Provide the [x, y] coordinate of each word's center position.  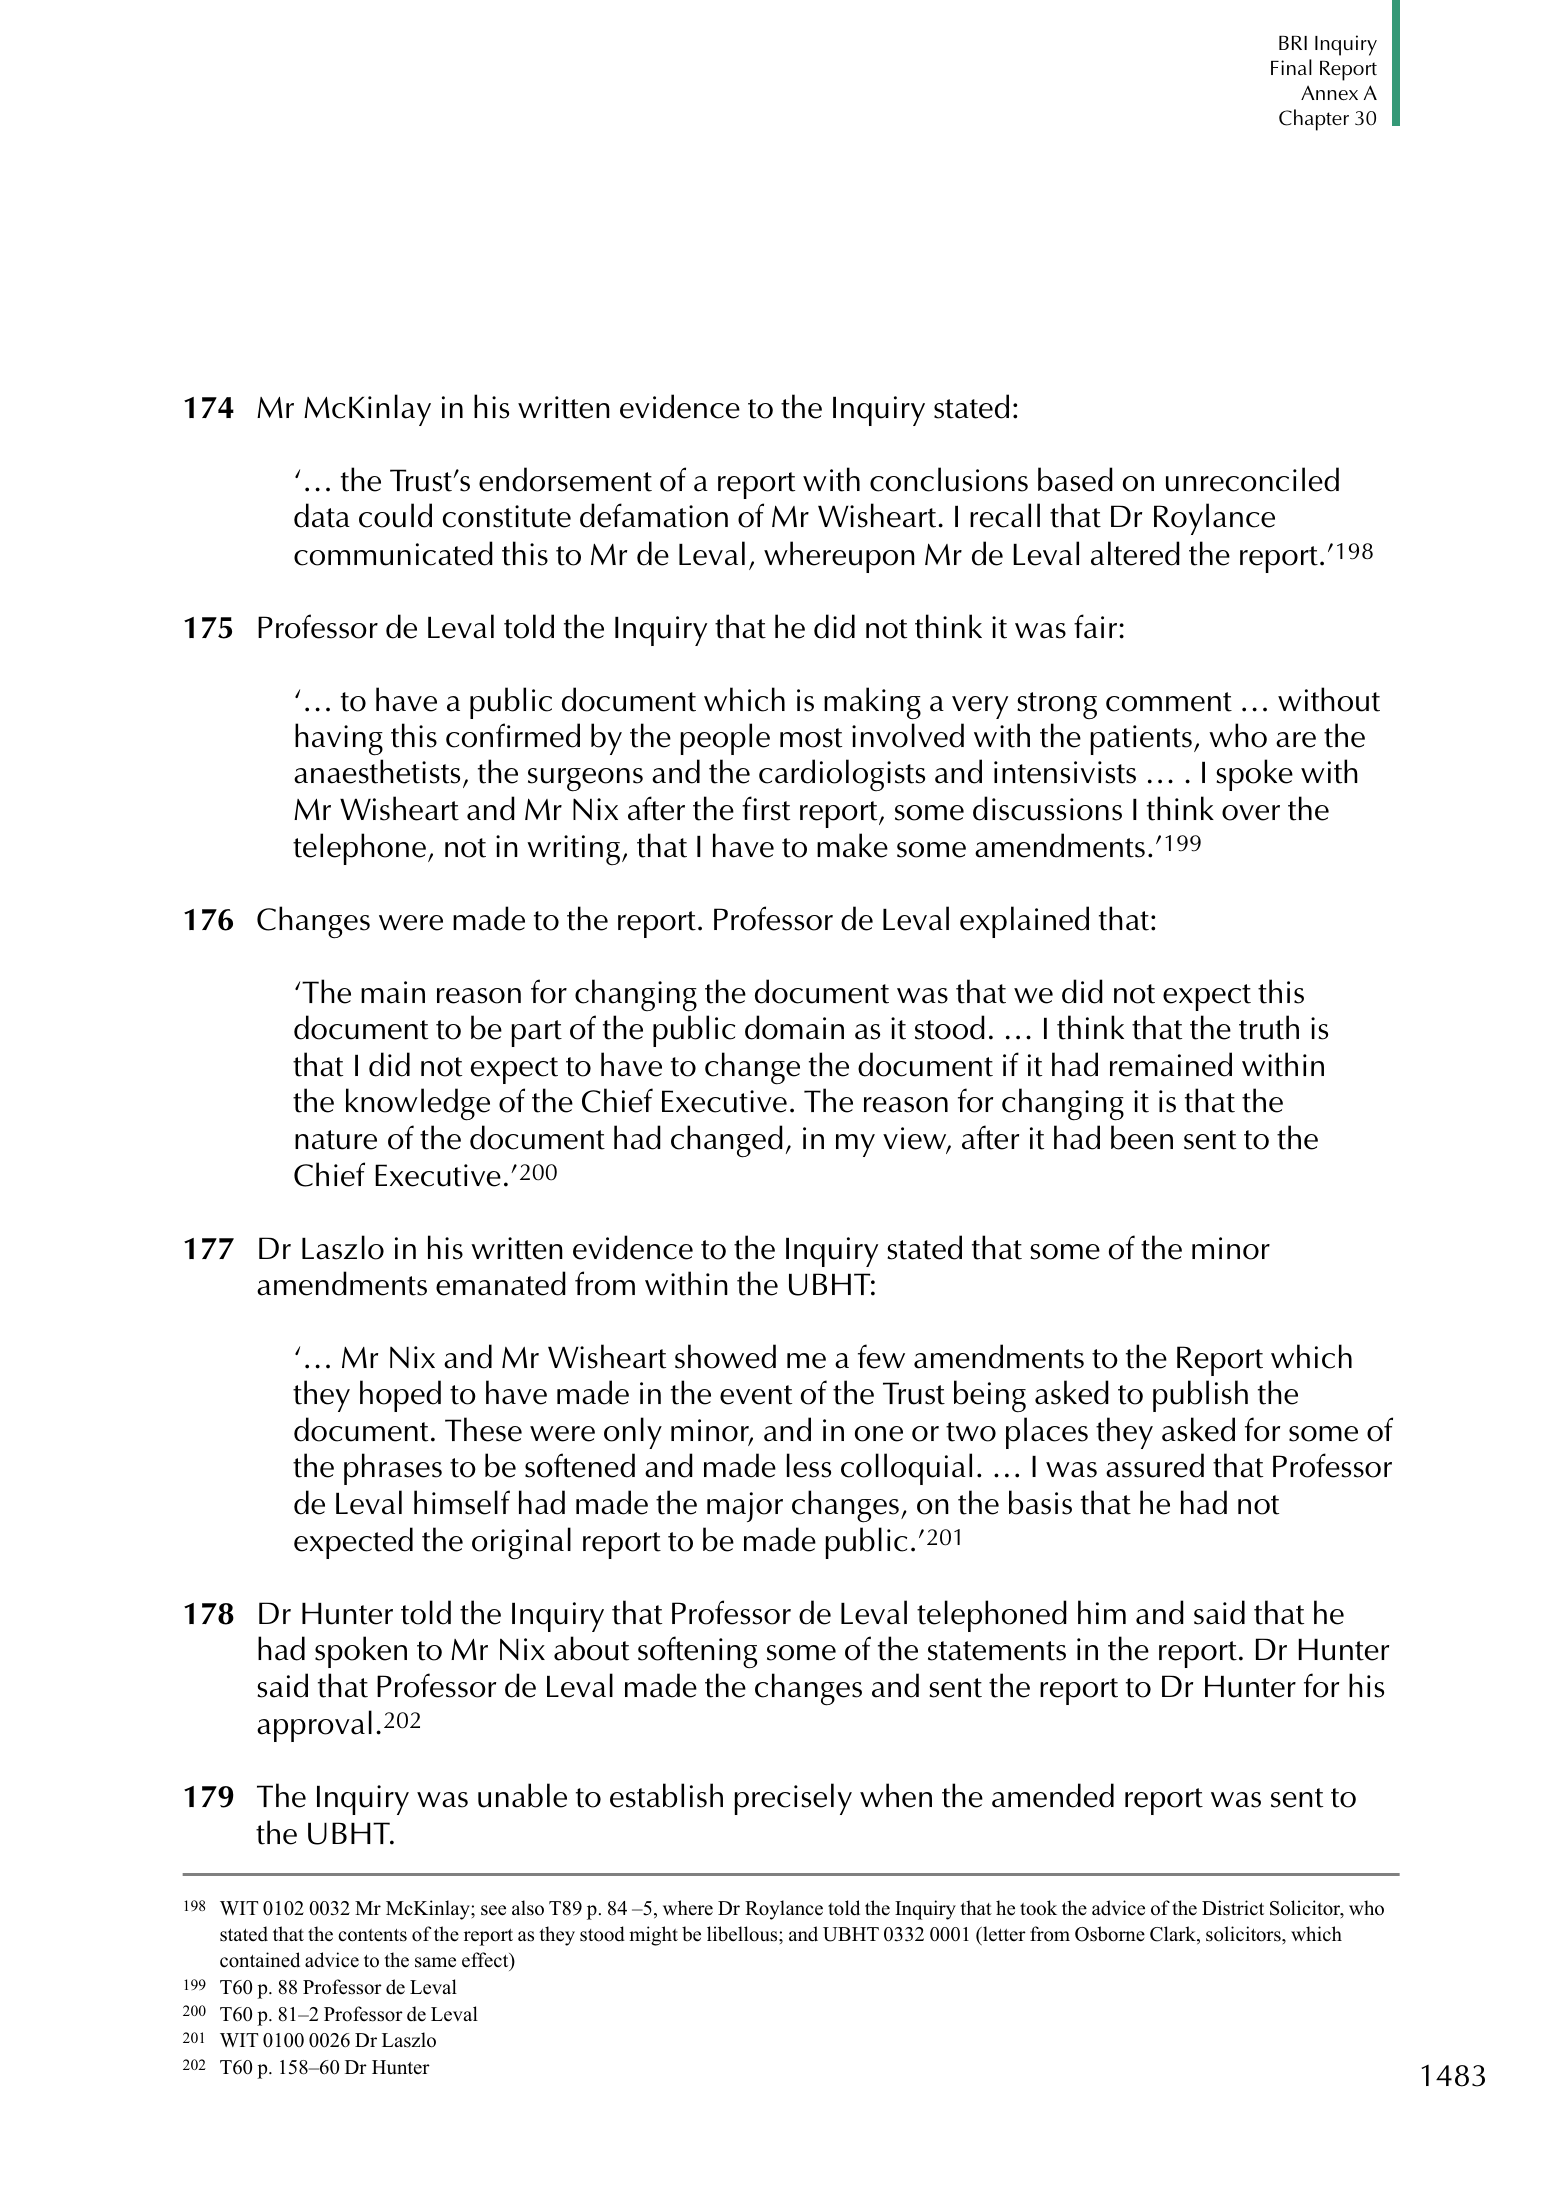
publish [1200, 1396]
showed [725, 1356]
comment [1169, 702]
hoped [400, 1396]
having [339, 739]
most [811, 738]
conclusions [949, 479]
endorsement [565, 479]
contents [372, 1935]
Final [1291, 67]
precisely [793, 1799]
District [1233, 1908]
